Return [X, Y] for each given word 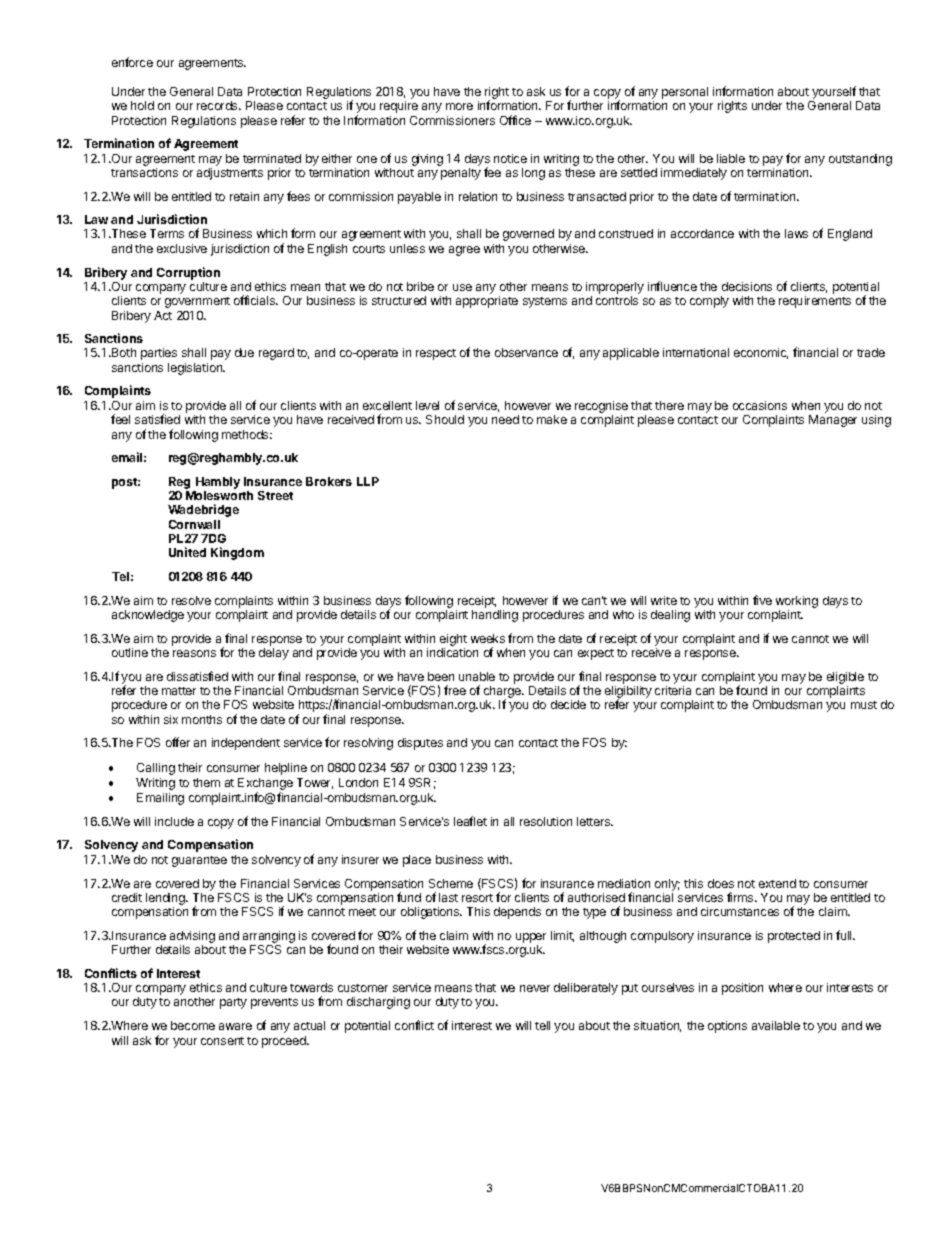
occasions [760, 405]
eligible [845, 678]
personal [685, 93]
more [459, 106]
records [218, 105]
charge [503, 693]
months [202, 719]
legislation [196, 369]
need [505, 419]
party [233, 1003]
